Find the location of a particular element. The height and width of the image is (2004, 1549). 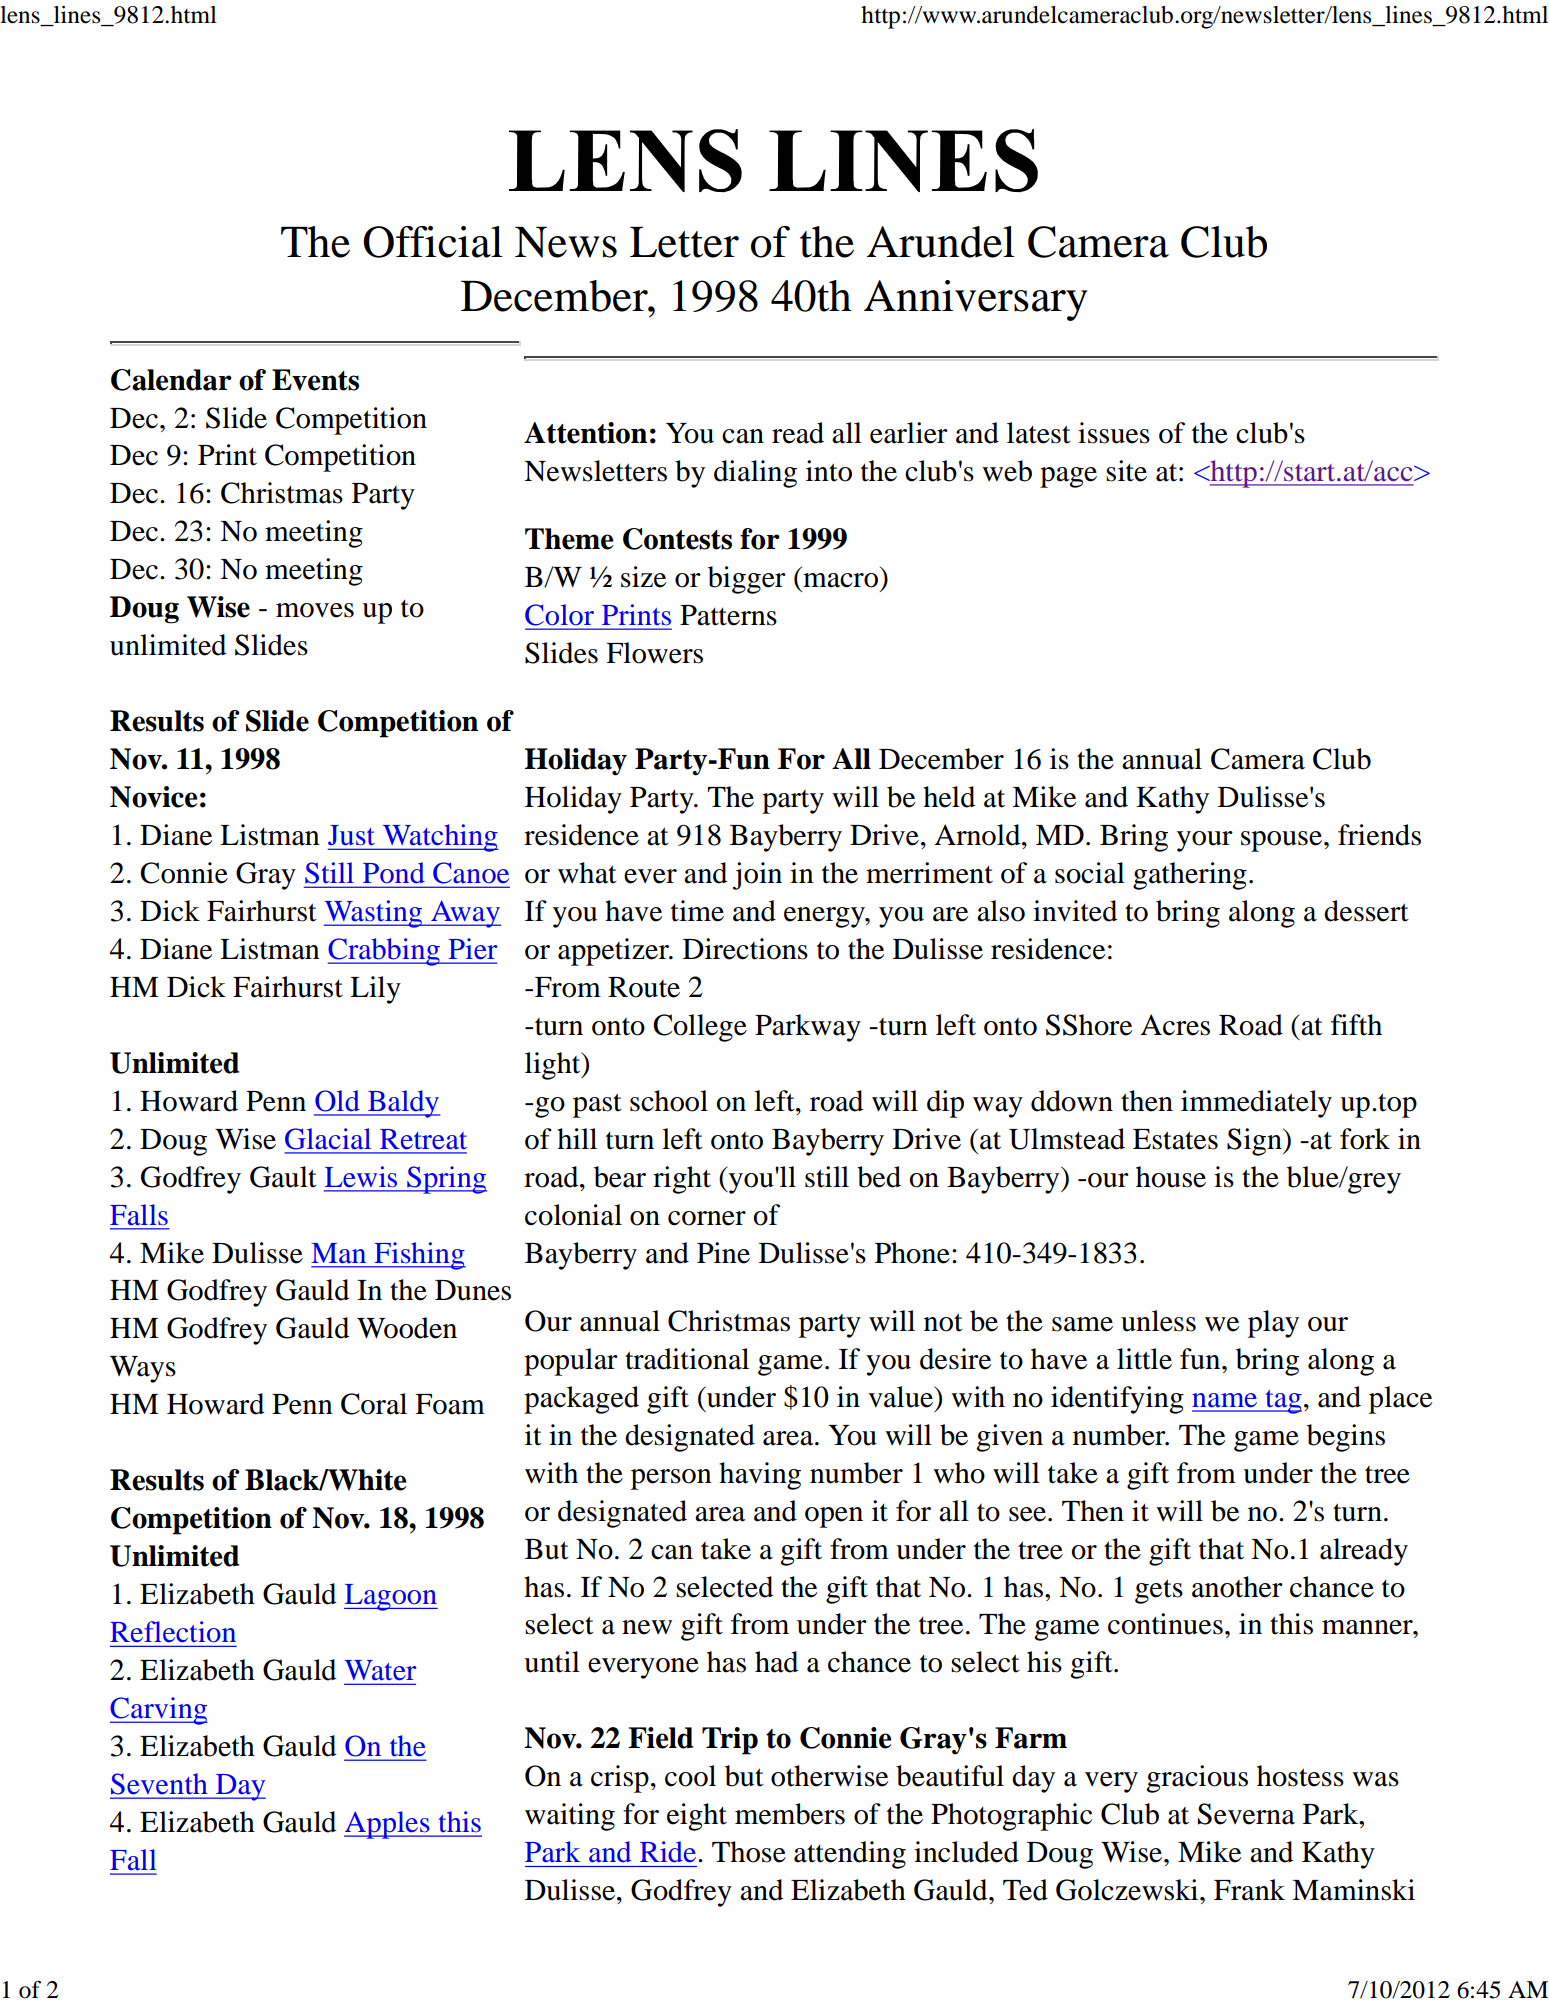

moves is located at coordinates (315, 610).
